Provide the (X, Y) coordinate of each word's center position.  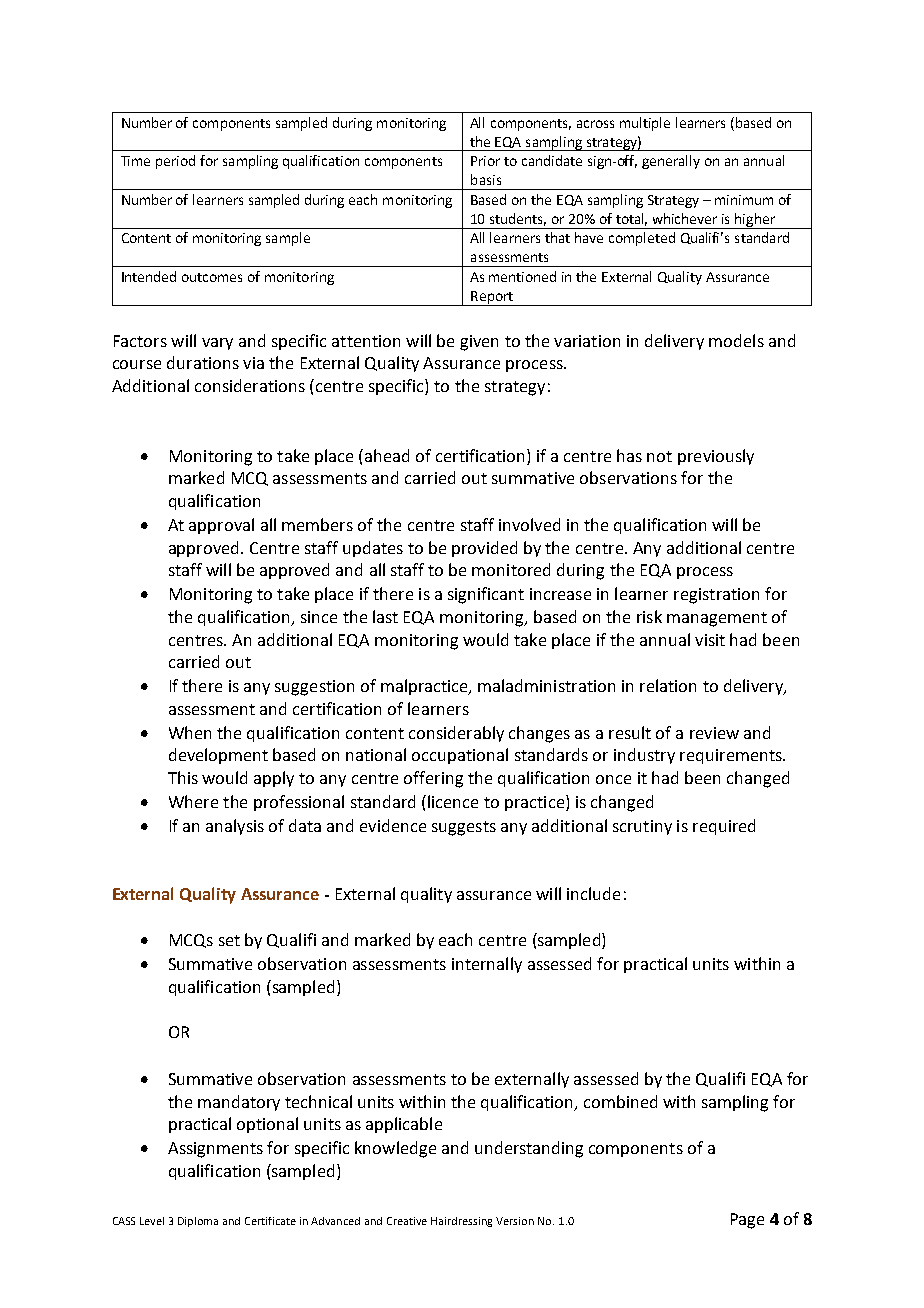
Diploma (198, 1222)
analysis (235, 827)
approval (221, 526)
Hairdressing (461, 1222)
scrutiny (642, 827)
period (175, 162)
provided (484, 549)
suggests (464, 828)
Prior (485, 161)
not (659, 456)
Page (747, 1221)
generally (671, 162)
